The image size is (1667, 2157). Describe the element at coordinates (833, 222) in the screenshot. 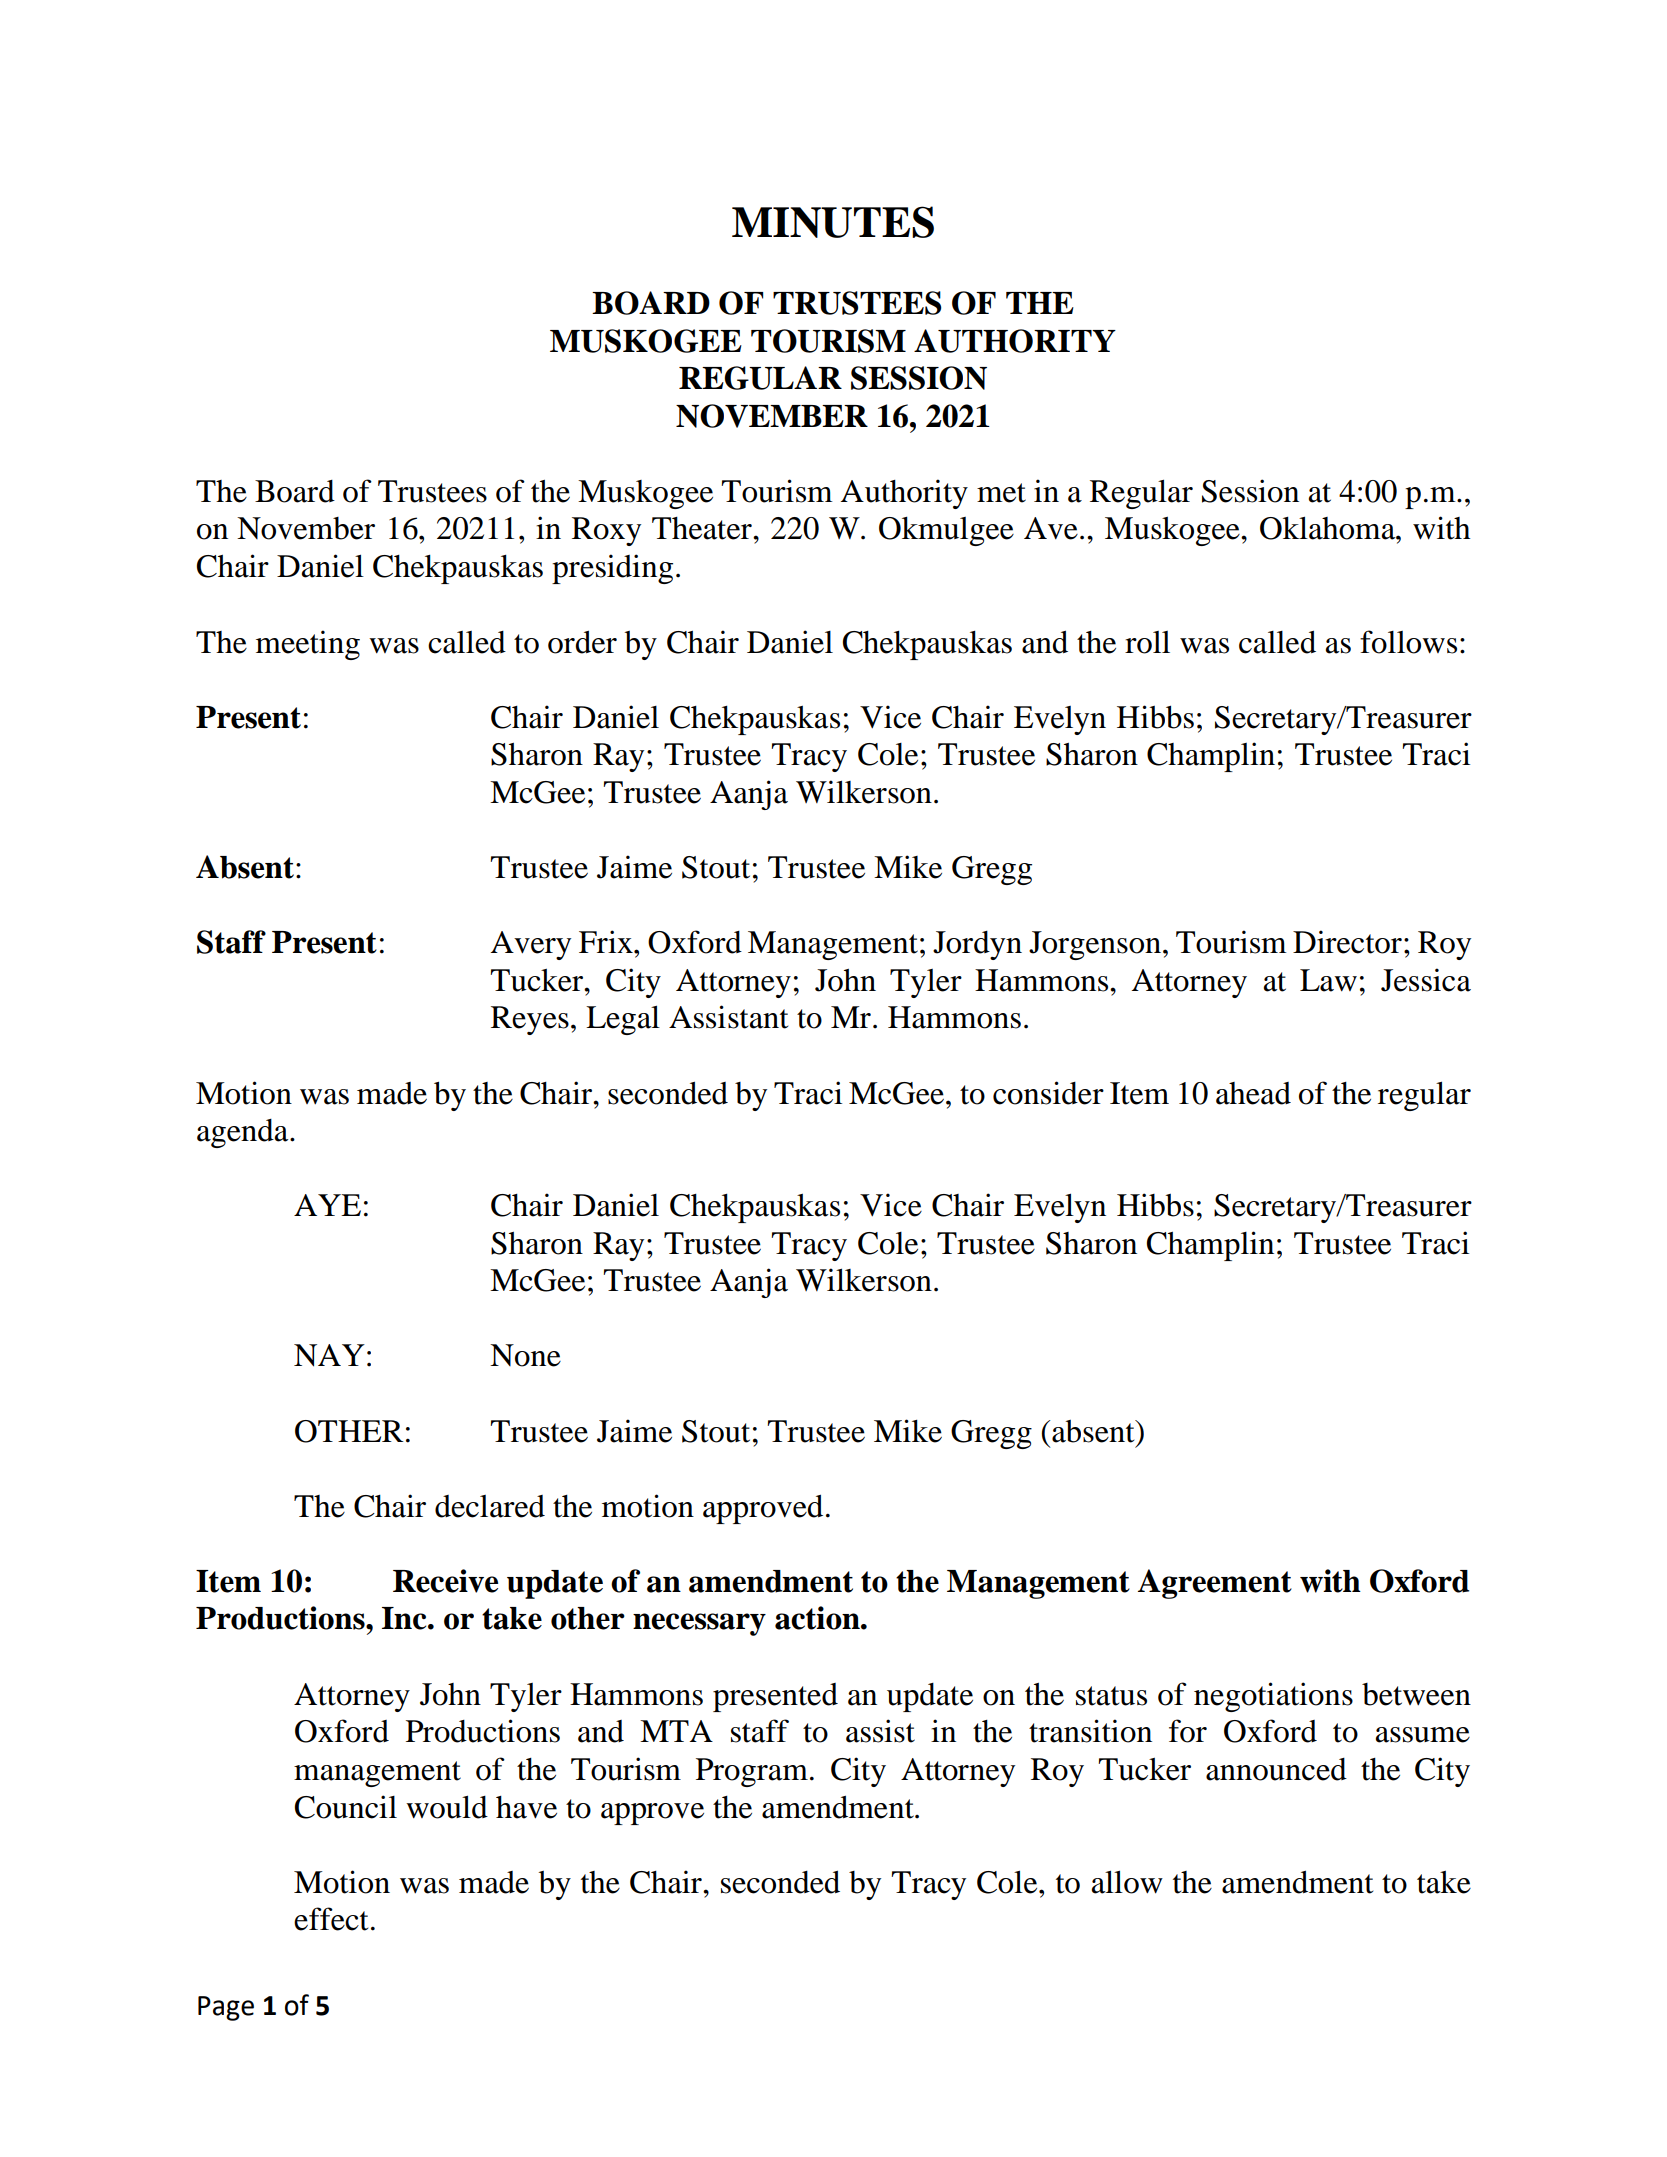

I see `MINUTES` at that location.
